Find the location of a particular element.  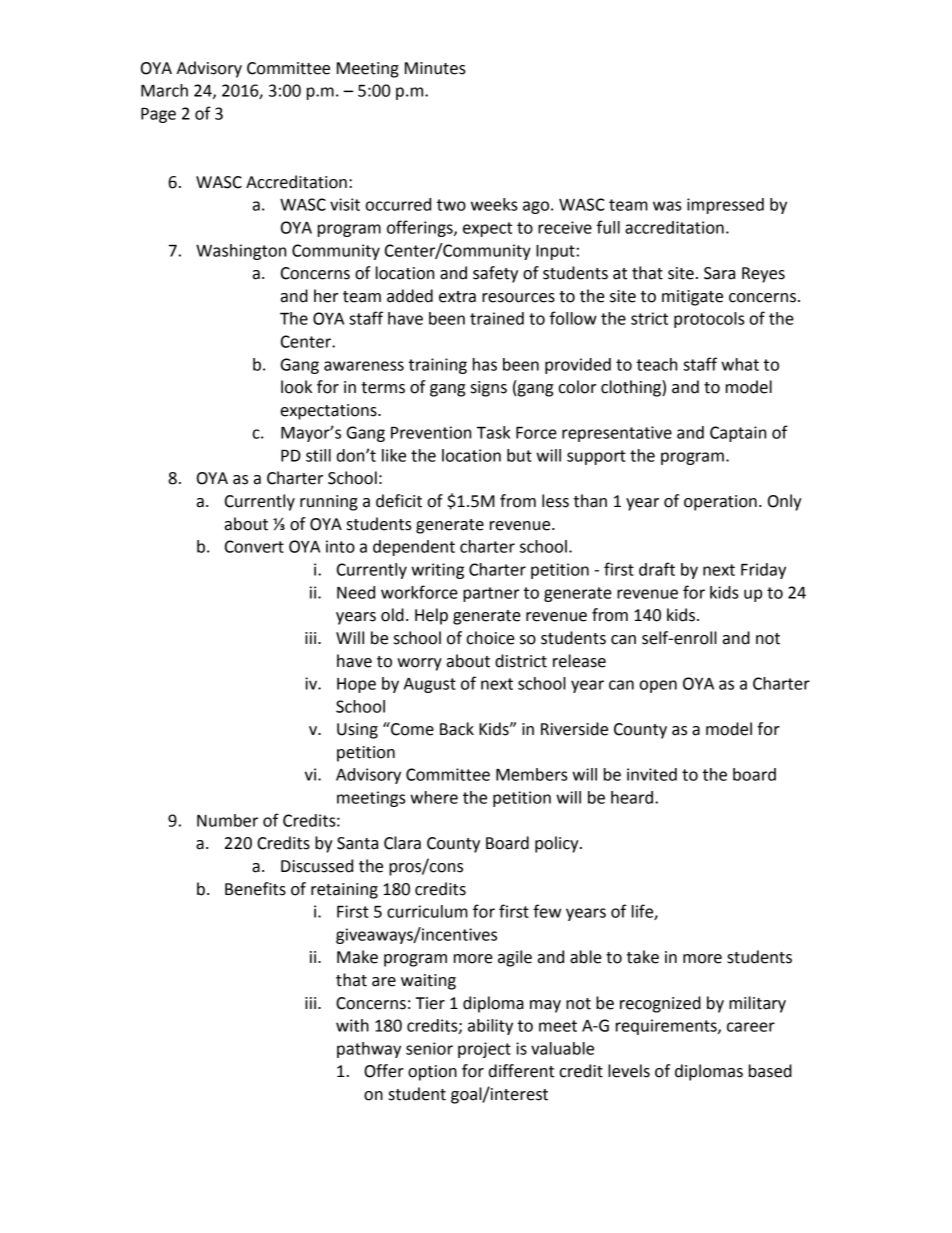

Minutes is located at coordinates (435, 68).
